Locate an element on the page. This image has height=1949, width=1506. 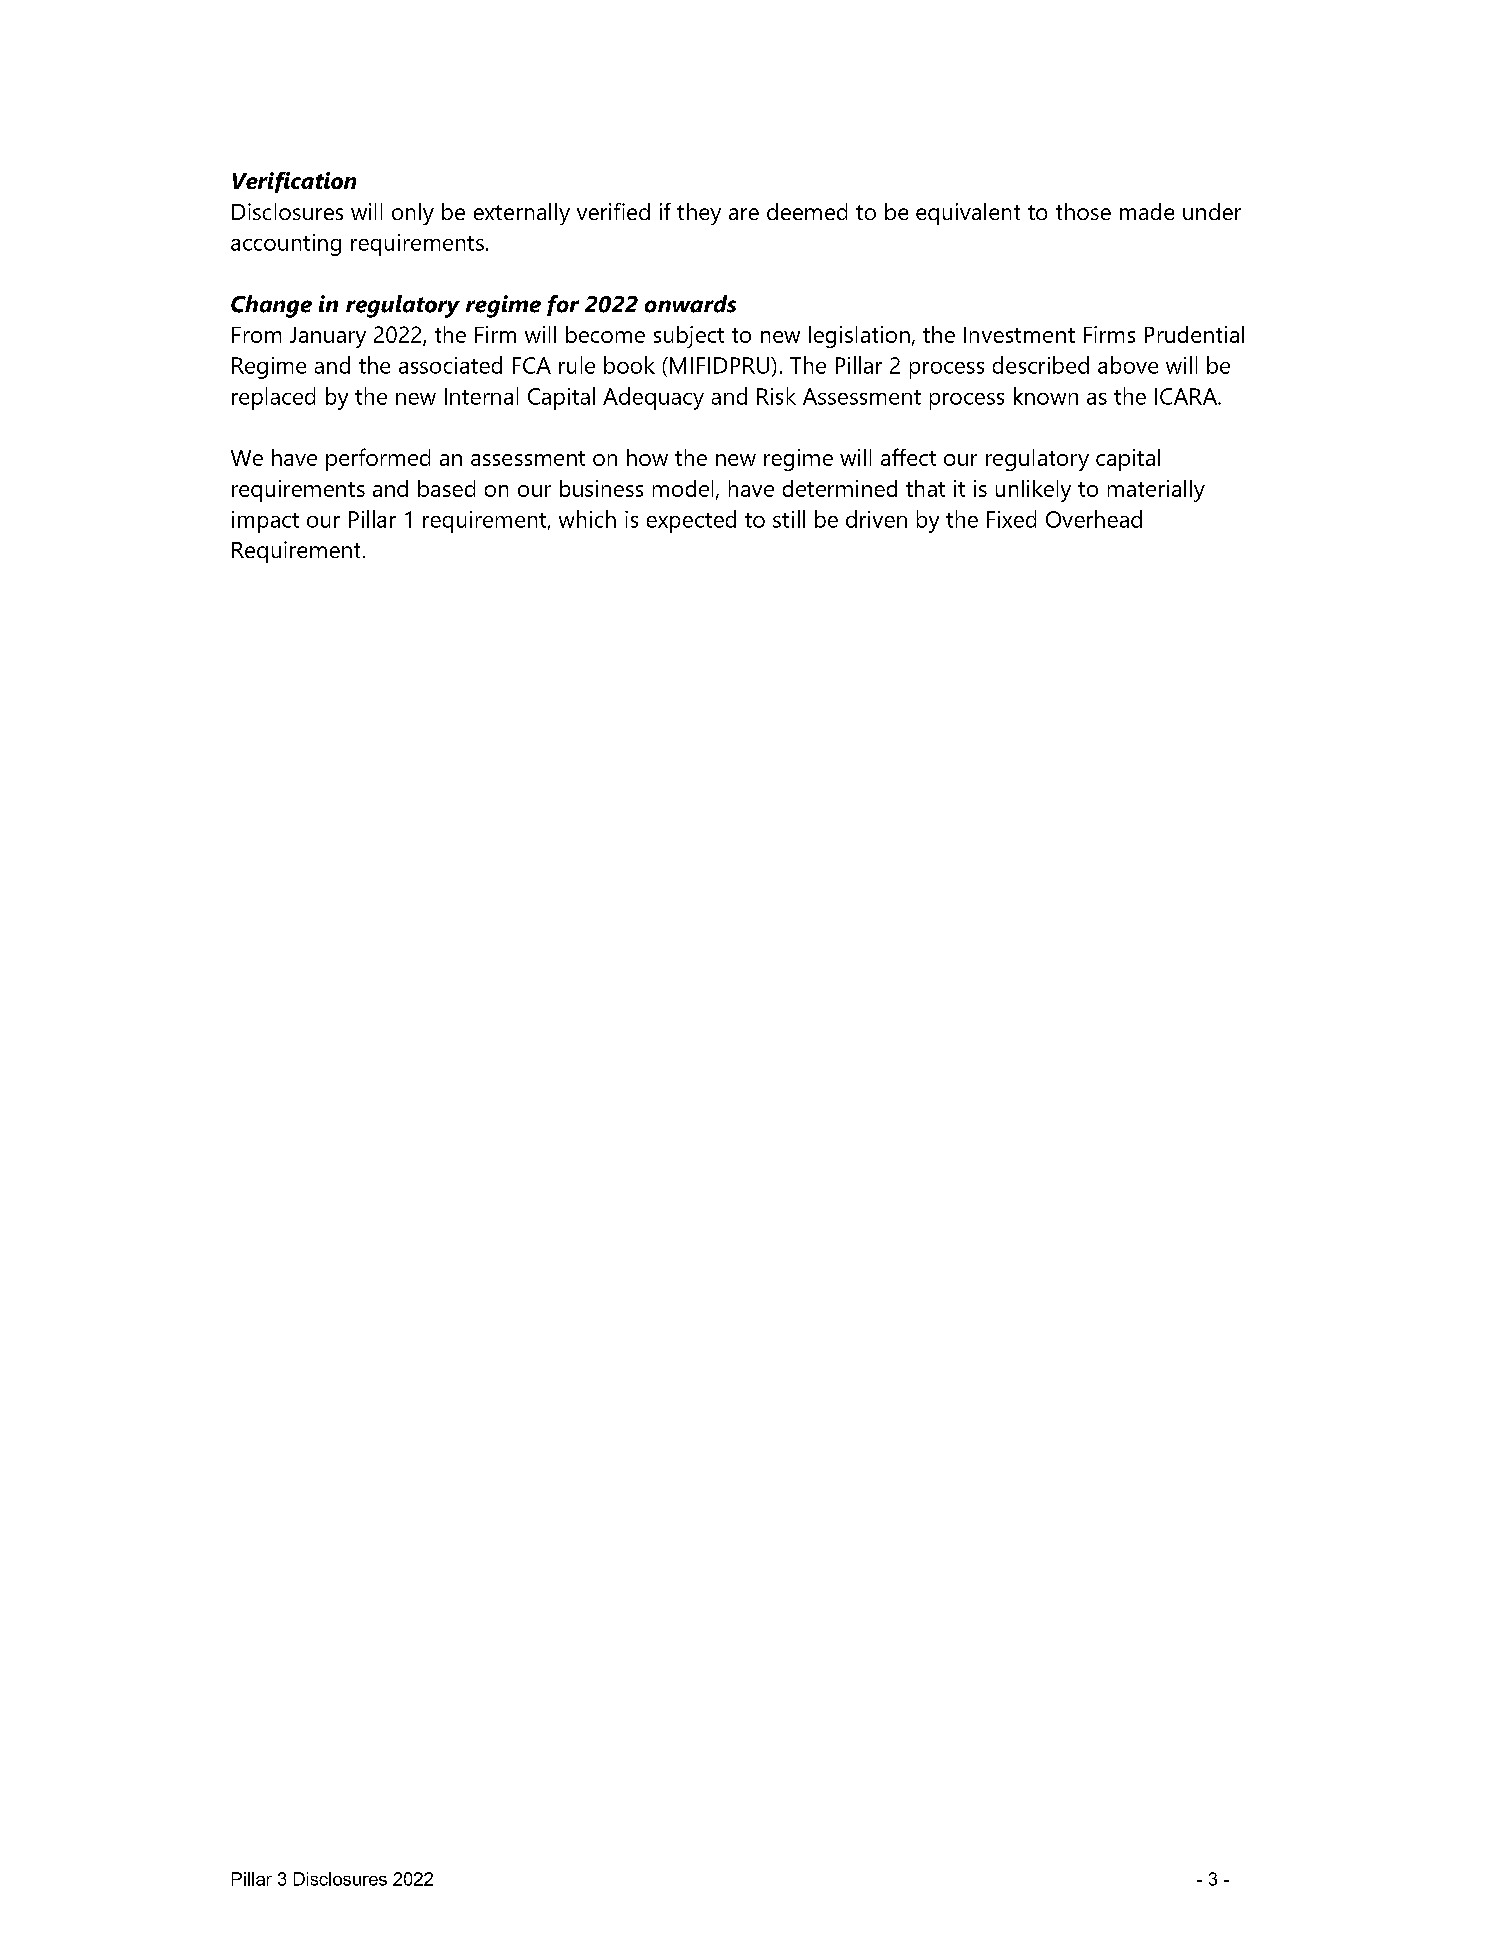
January is located at coordinates (328, 337).
